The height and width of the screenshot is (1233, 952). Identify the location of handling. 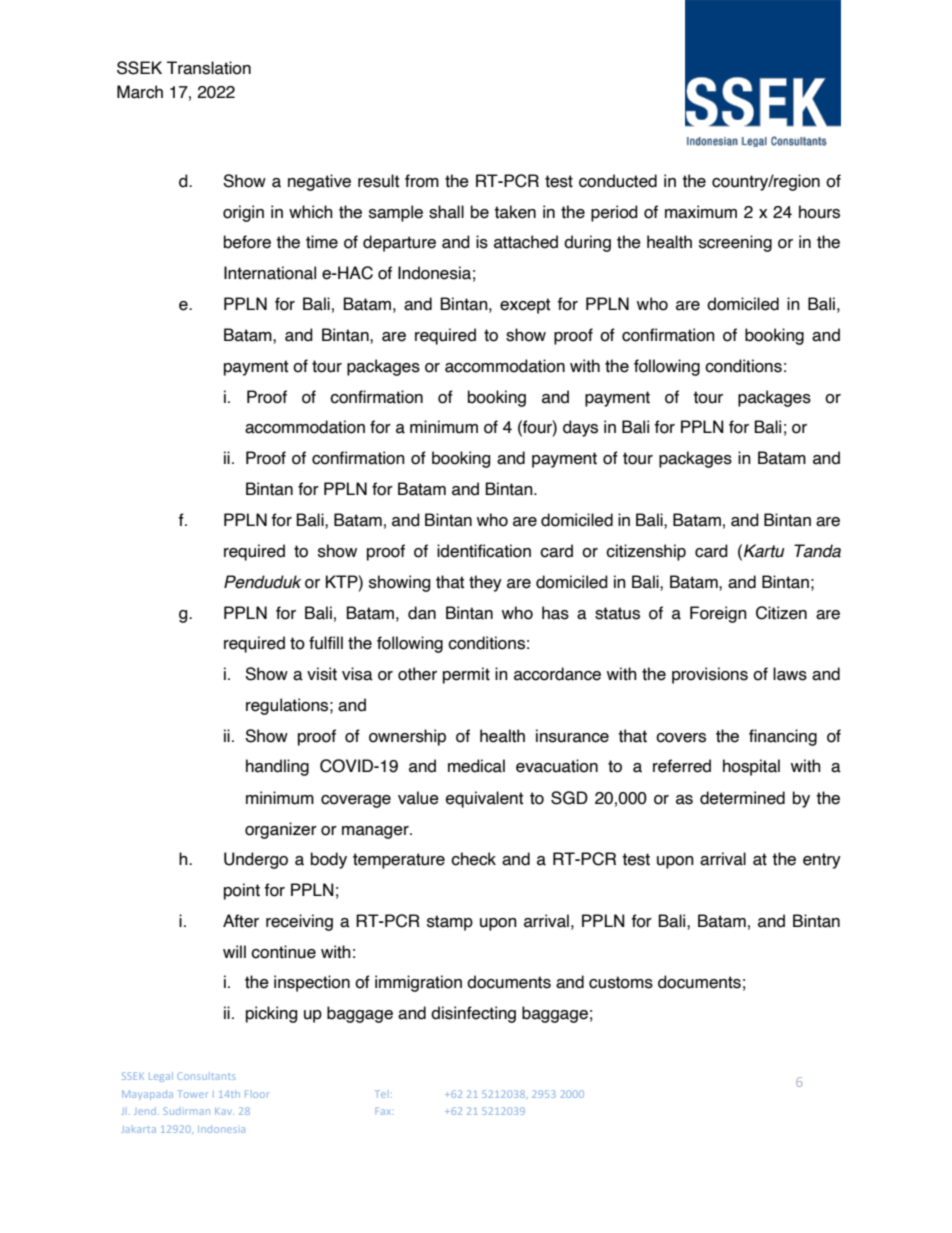
(277, 767).
